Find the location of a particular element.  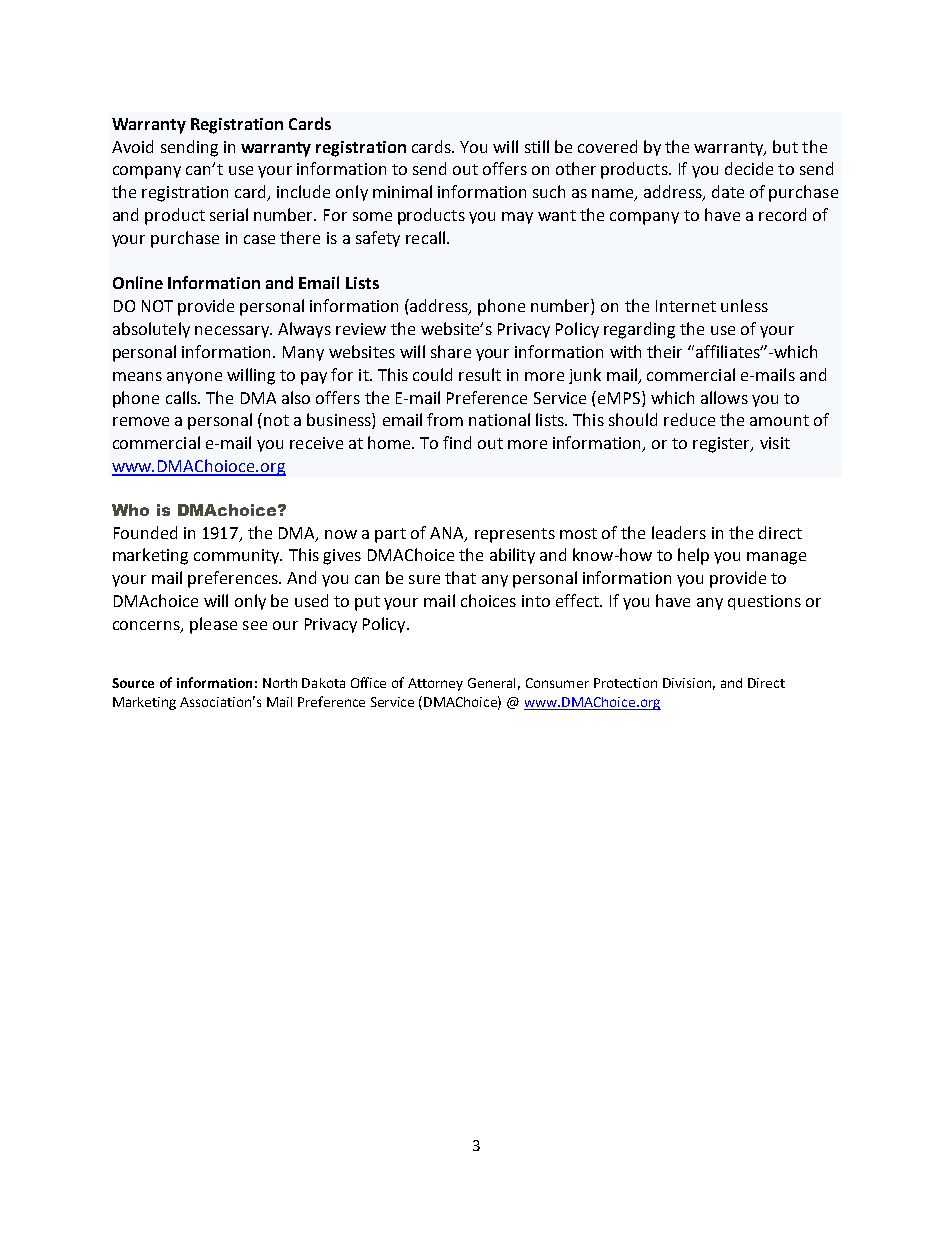

represents is located at coordinates (515, 535).
